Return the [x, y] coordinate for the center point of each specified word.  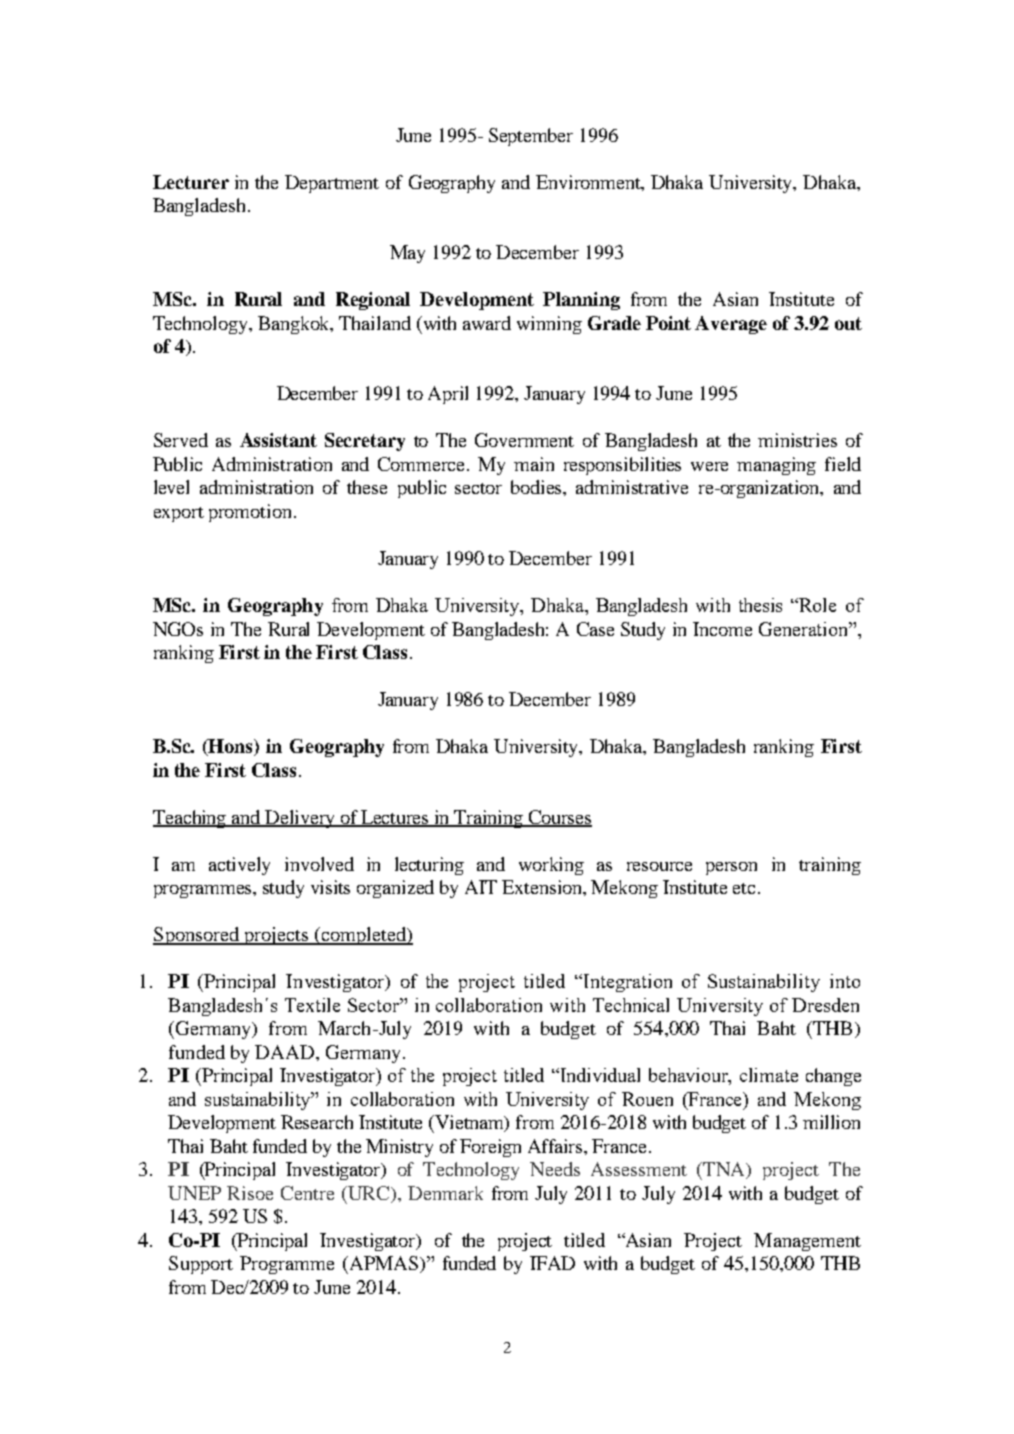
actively [239, 866]
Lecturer [191, 182]
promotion [250, 513]
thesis [760, 605]
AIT [481, 887]
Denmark [445, 1193]
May [407, 254]
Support [201, 1265]
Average [731, 325]
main [534, 464]
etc [746, 888]
